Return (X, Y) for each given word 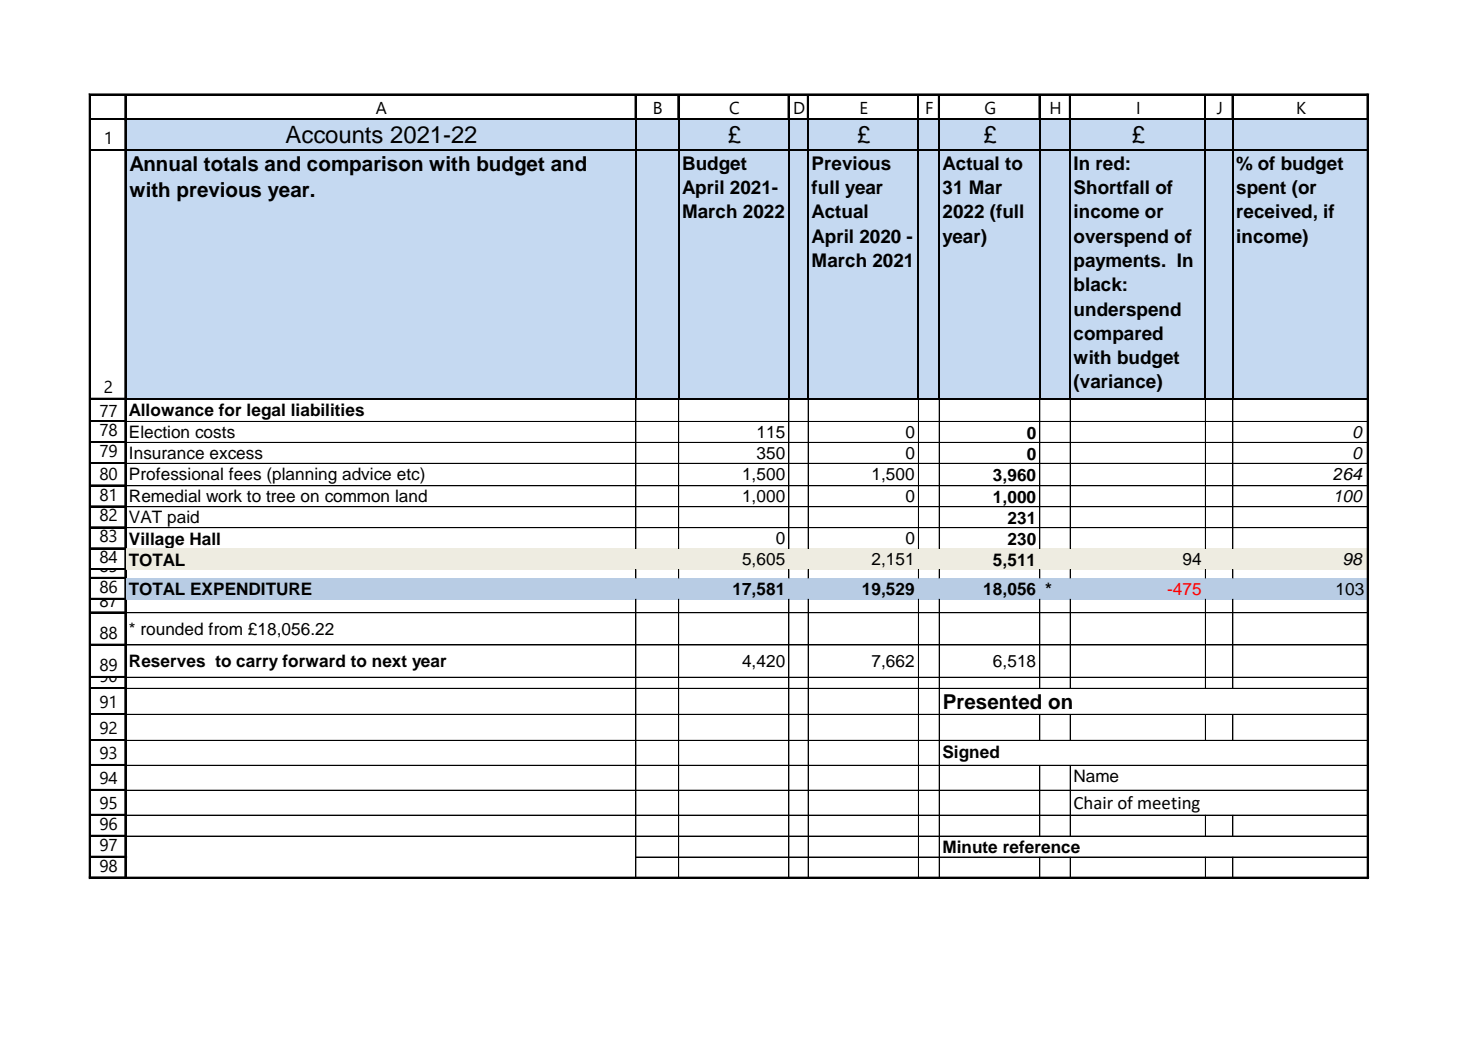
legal (266, 412)
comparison (365, 166)
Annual (163, 164)
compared (1118, 335)
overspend (1121, 238)
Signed (971, 753)
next (389, 661)
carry (257, 664)
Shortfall (1111, 187)
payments (1118, 262)
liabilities (327, 410)
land (411, 496)
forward (313, 661)
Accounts (334, 135)
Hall (205, 538)
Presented (992, 702)
